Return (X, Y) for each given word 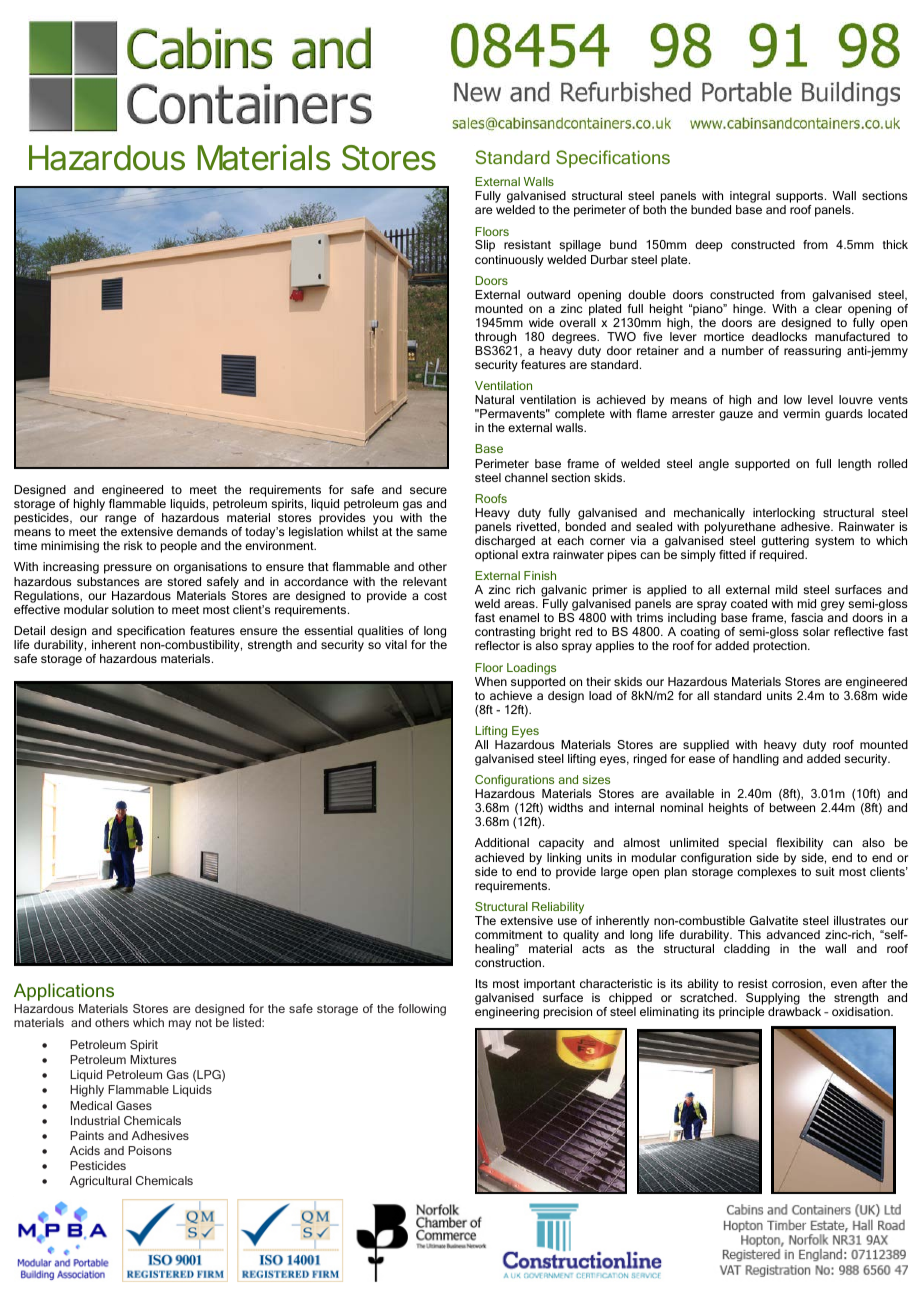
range (120, 521)
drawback (794, 1011)
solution (133, 609)
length (854, 465)
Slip (485, 246)
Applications (64, 992)
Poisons (150, 1150)
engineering (507, 1013)
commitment (509, 934)
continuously (509, 261)
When (491, 681)
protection (781, 647)
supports (801, 199)
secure (428, 490)
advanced (793, 934)
